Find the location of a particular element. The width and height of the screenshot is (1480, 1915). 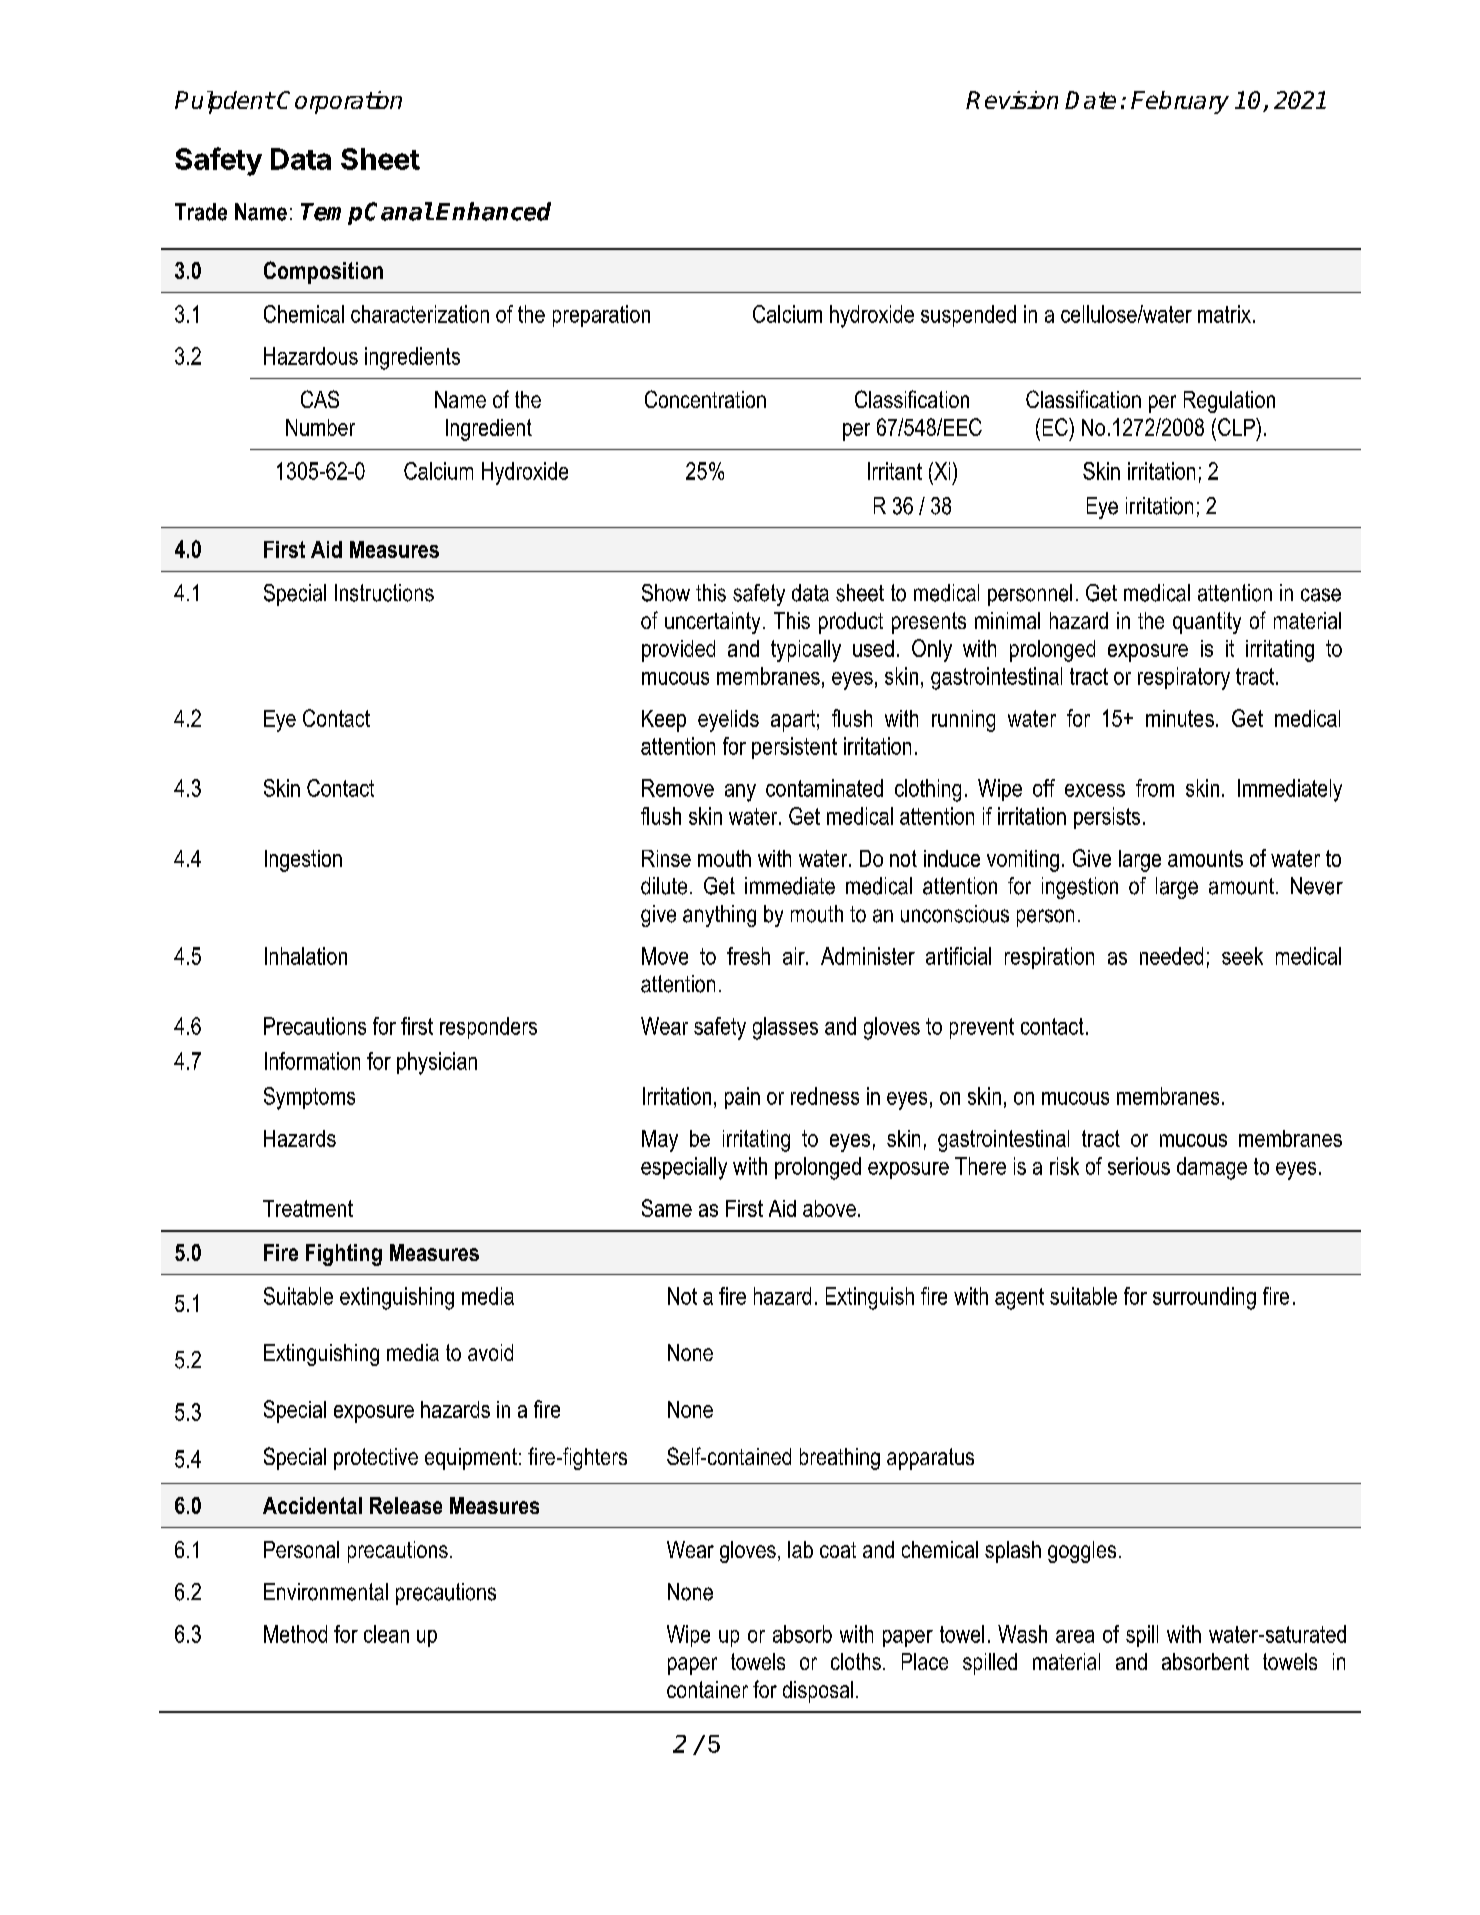

Show is located at coordinates (666, 593).
